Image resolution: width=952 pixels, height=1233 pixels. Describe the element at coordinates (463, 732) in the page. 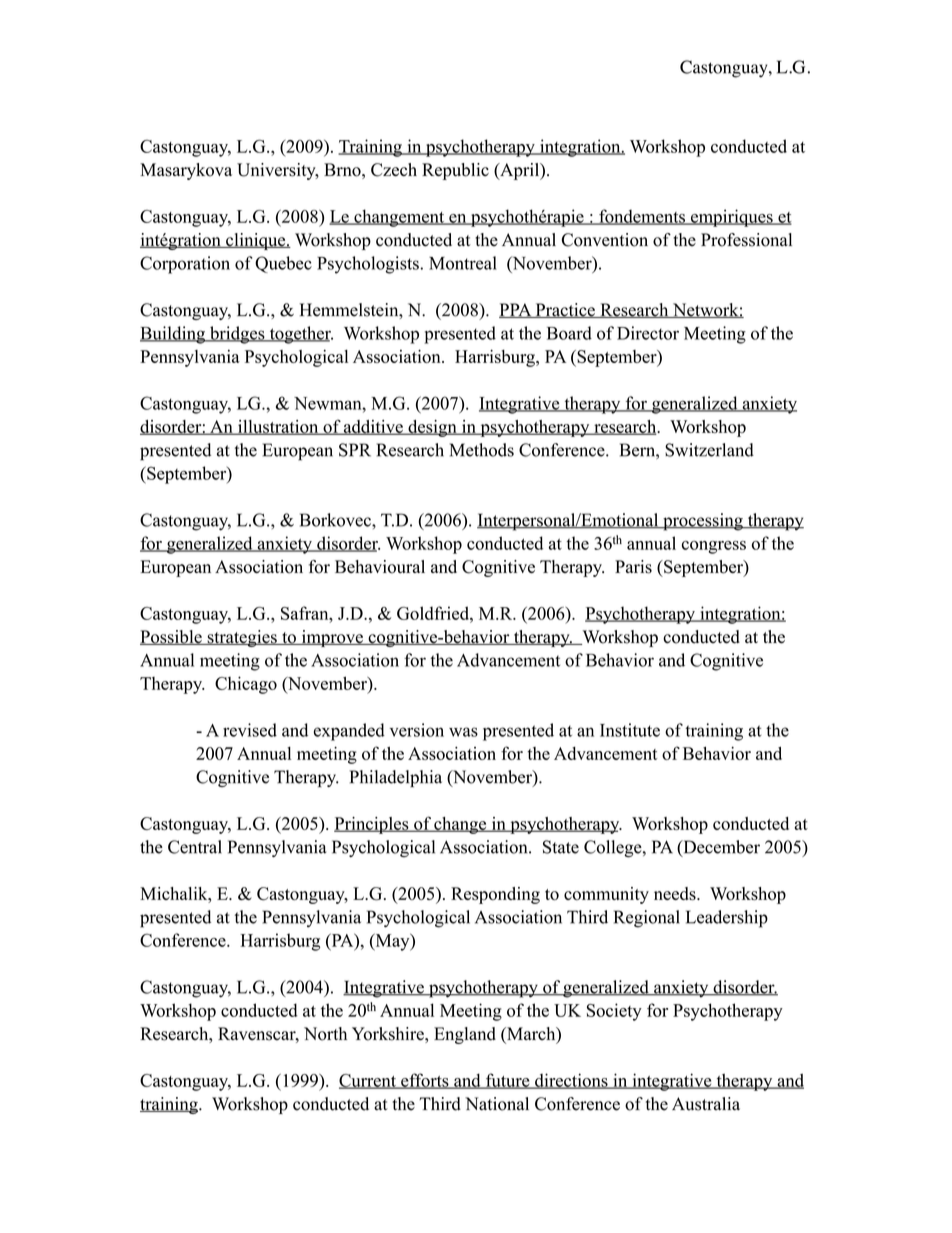

I see `was` at that location.
